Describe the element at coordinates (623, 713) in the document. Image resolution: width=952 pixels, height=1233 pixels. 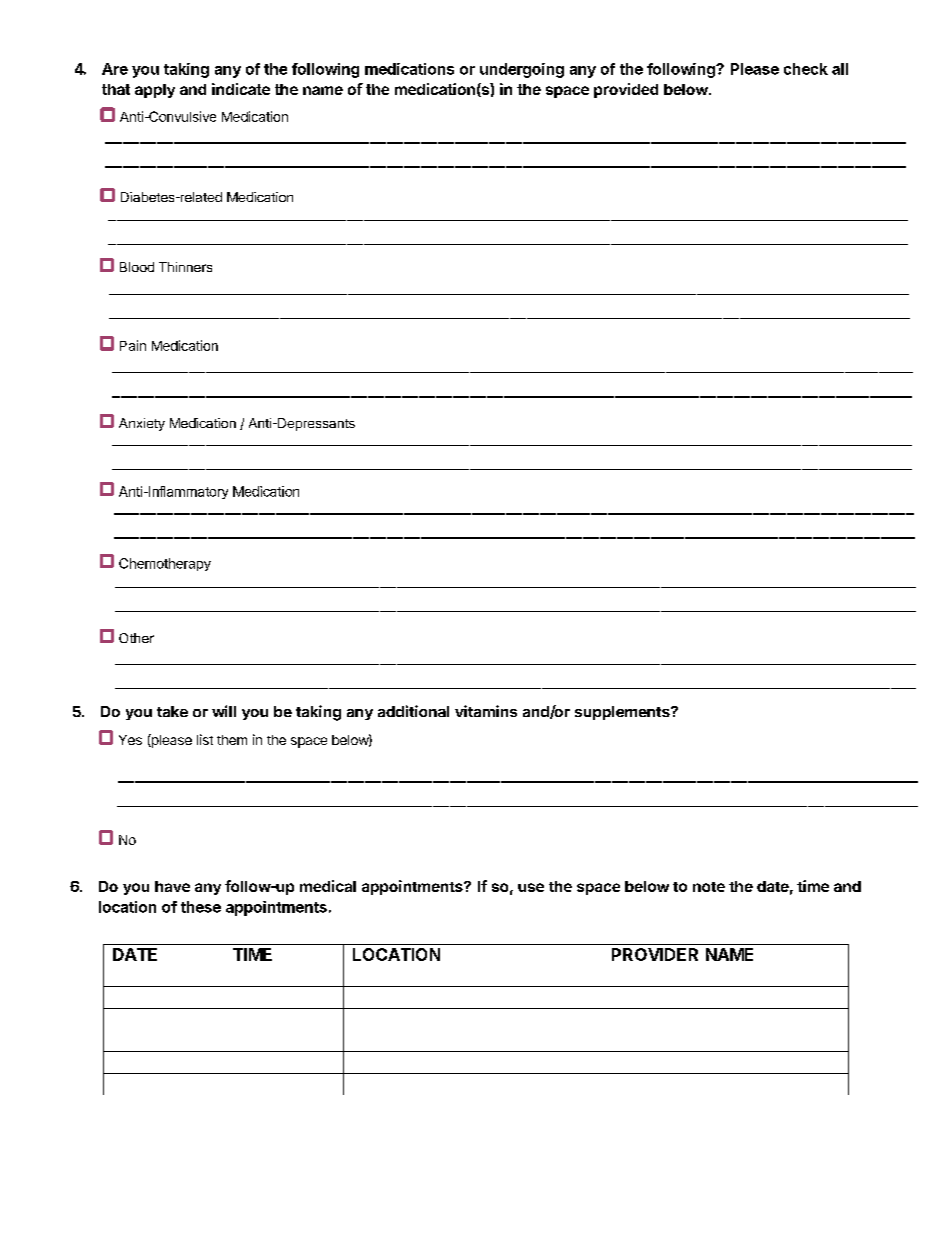
I see `supplements` at that location.
